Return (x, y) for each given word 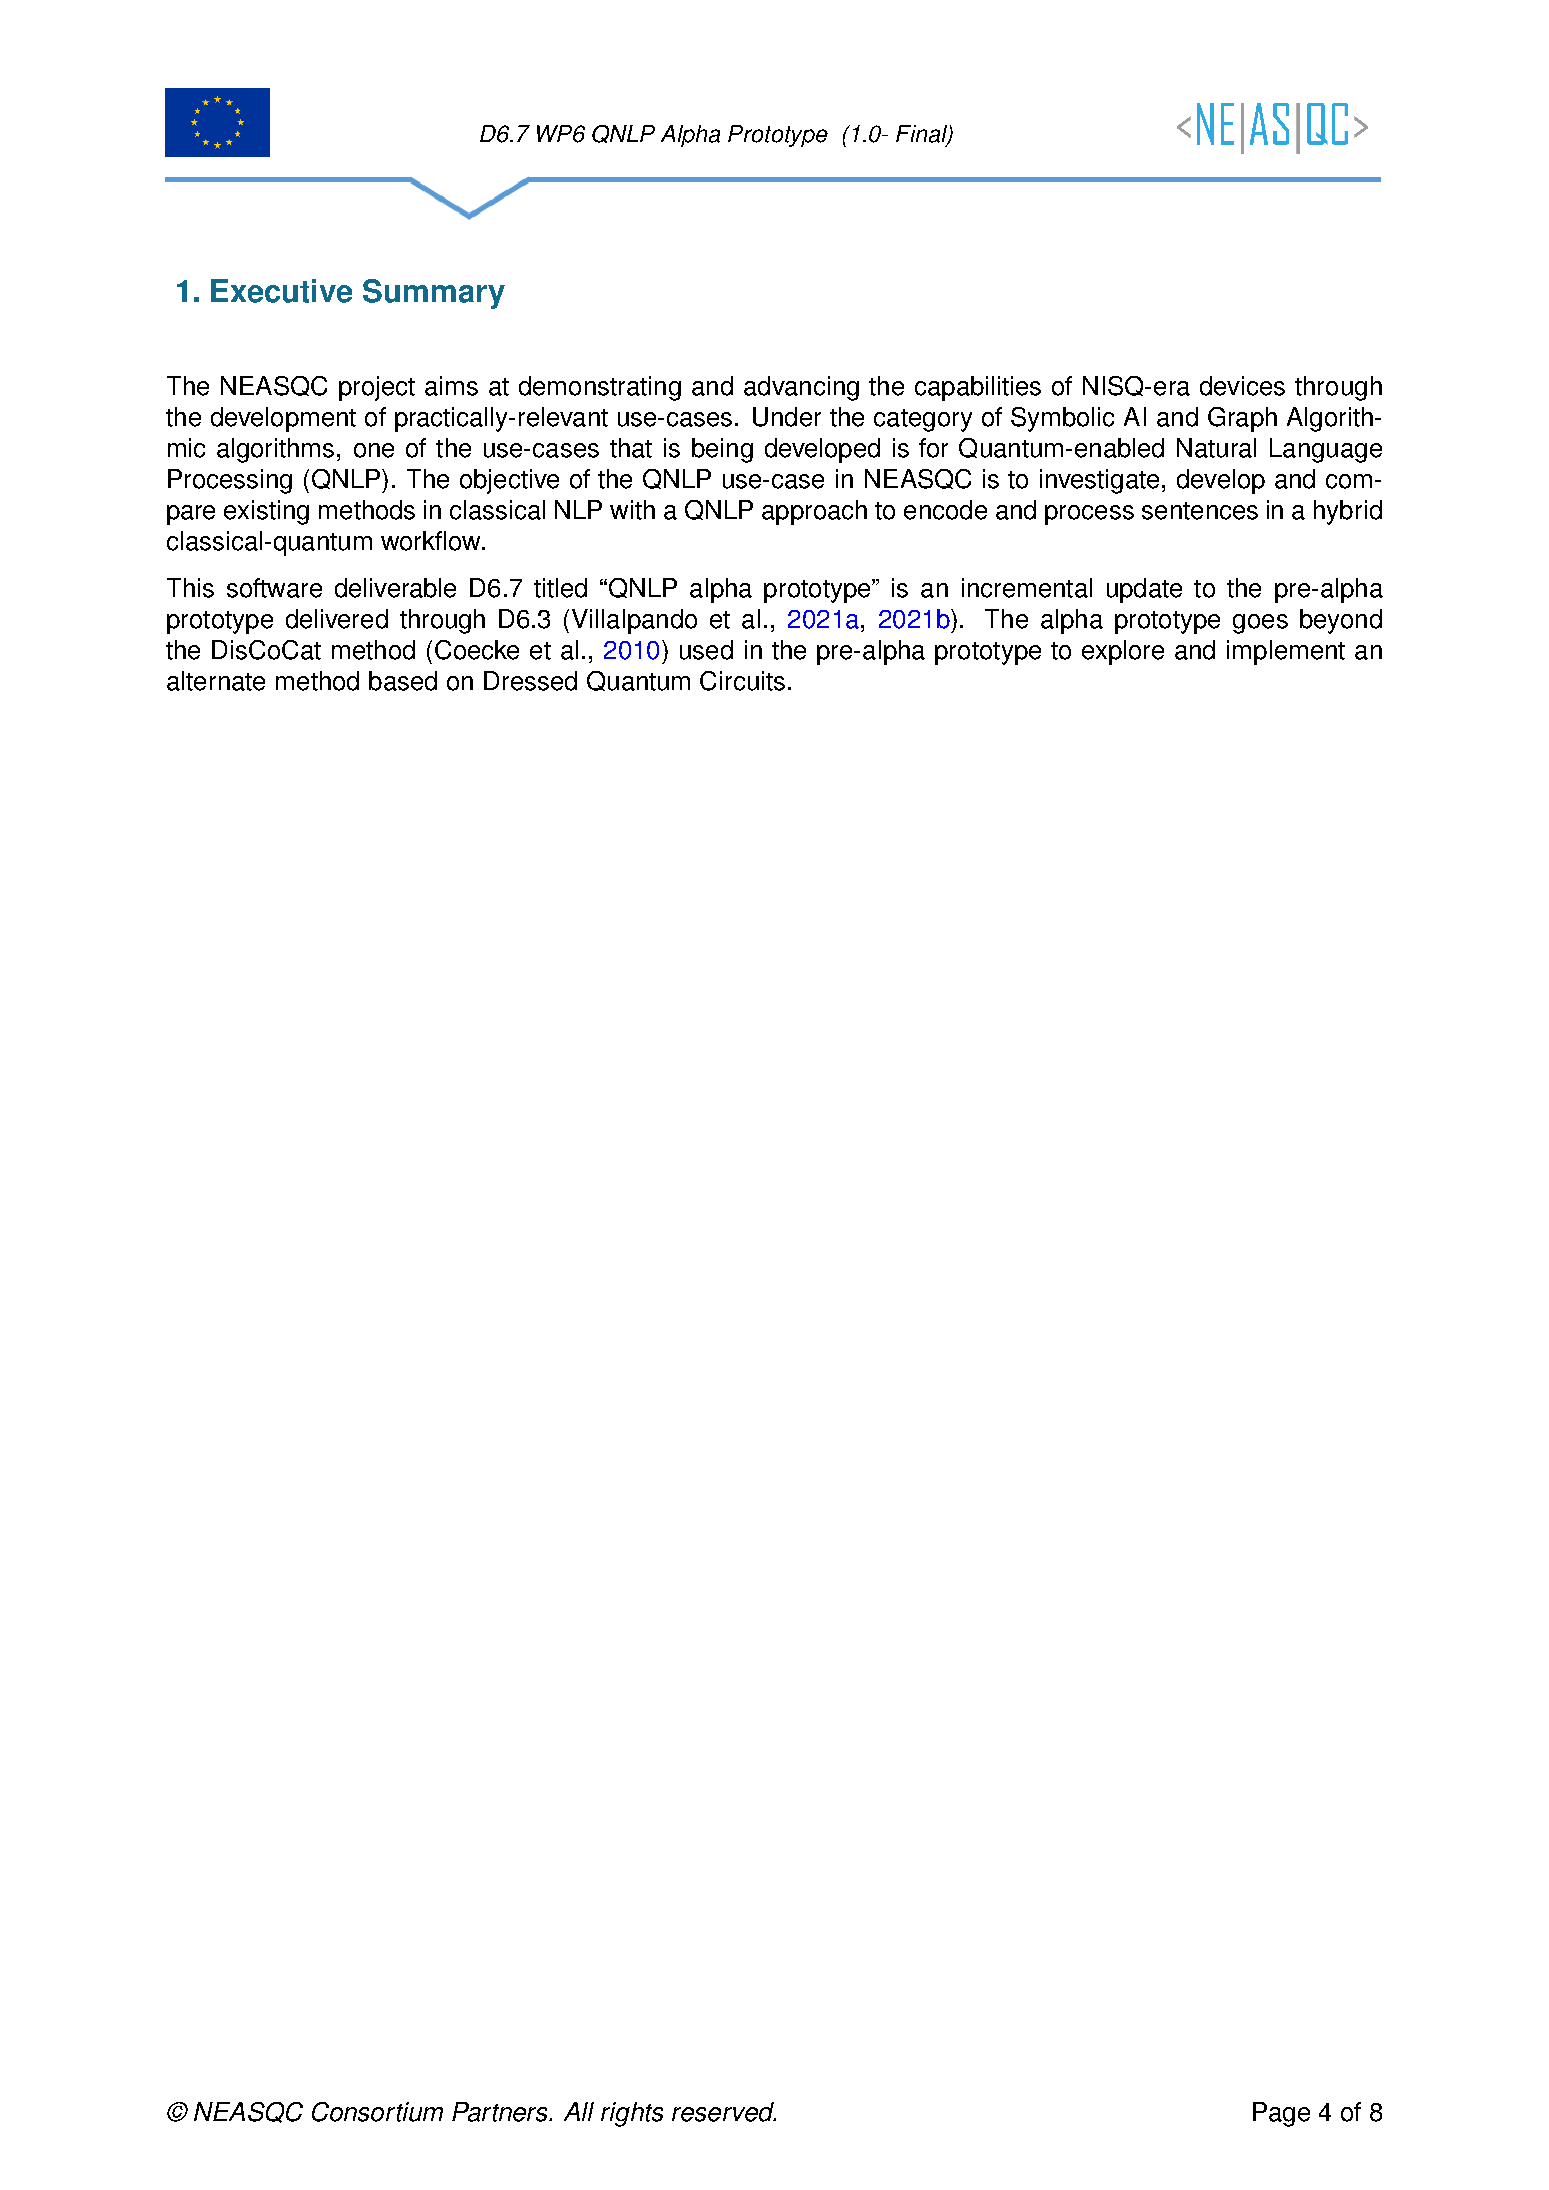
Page (1281, 2114)
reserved (724, 2112)
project (377, 388)
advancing (801, 388)
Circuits (742, 681)
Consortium (377, 2112)
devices (1242, 386)
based (403, 681)
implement (1286, 652)
